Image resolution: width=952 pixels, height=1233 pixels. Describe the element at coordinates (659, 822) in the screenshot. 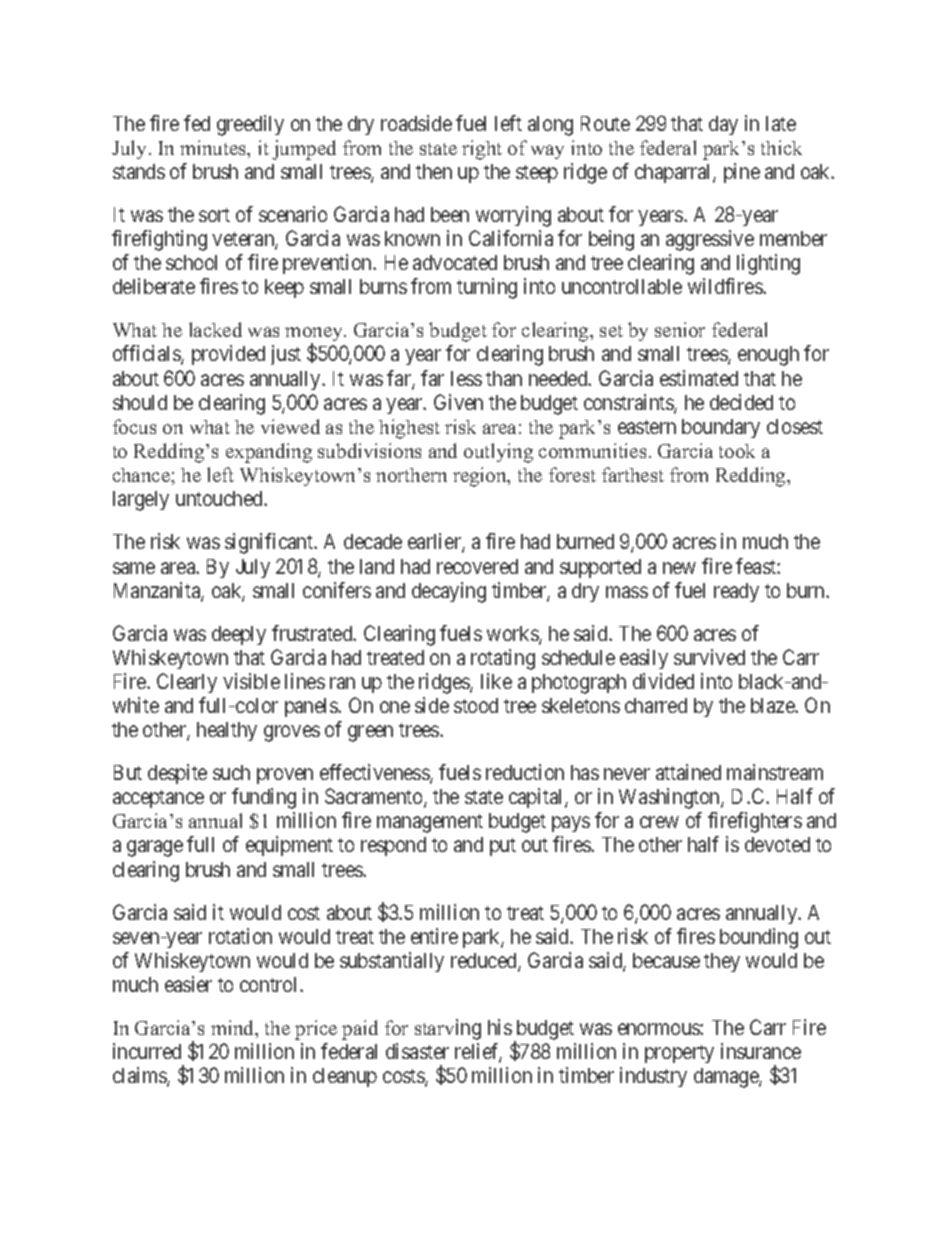

I see `crew` at that location.
